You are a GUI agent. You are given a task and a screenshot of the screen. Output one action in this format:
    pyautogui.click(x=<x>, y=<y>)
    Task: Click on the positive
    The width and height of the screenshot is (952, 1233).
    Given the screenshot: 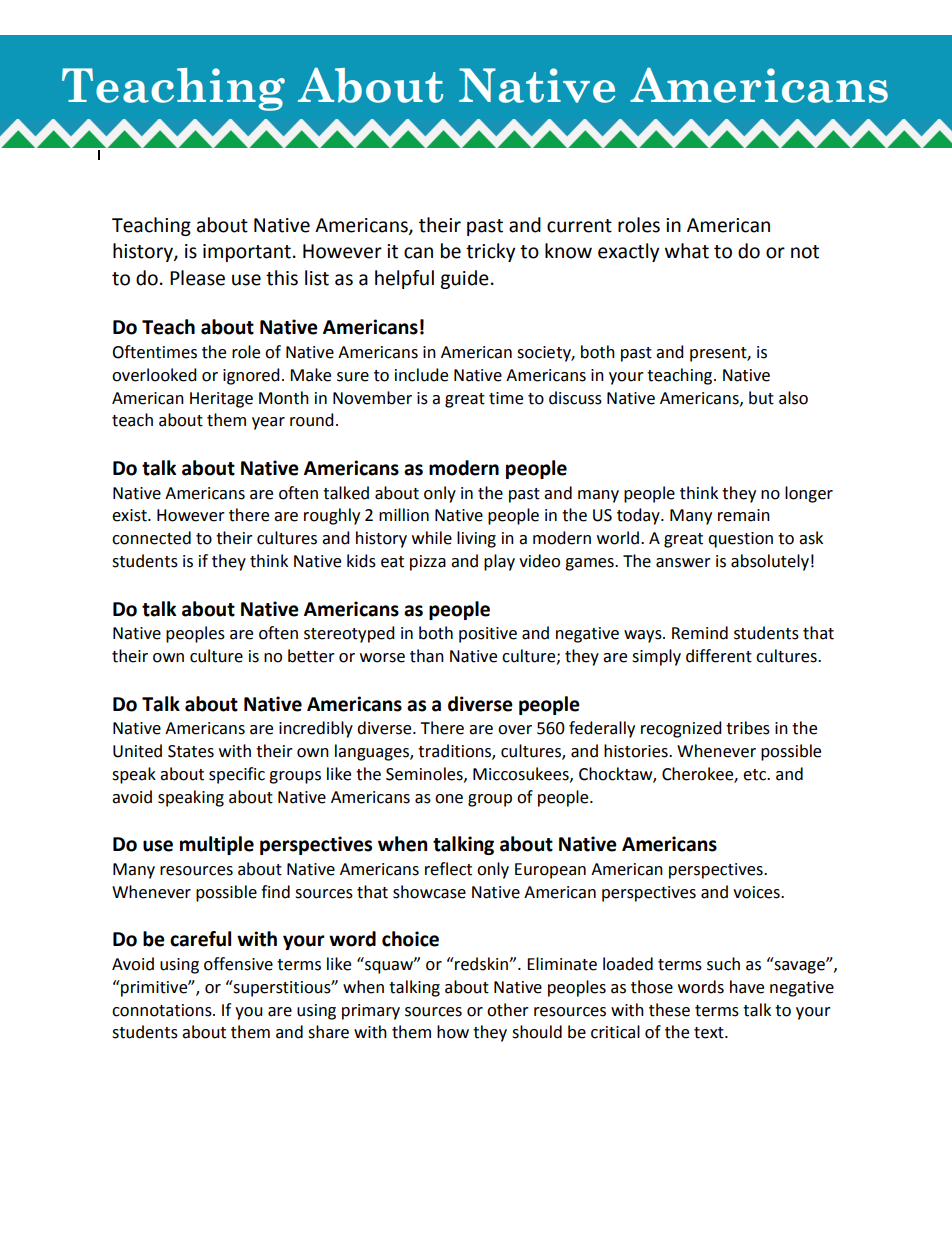 What is the action you would take?
    pyautogui.click(x=488, y=635)
